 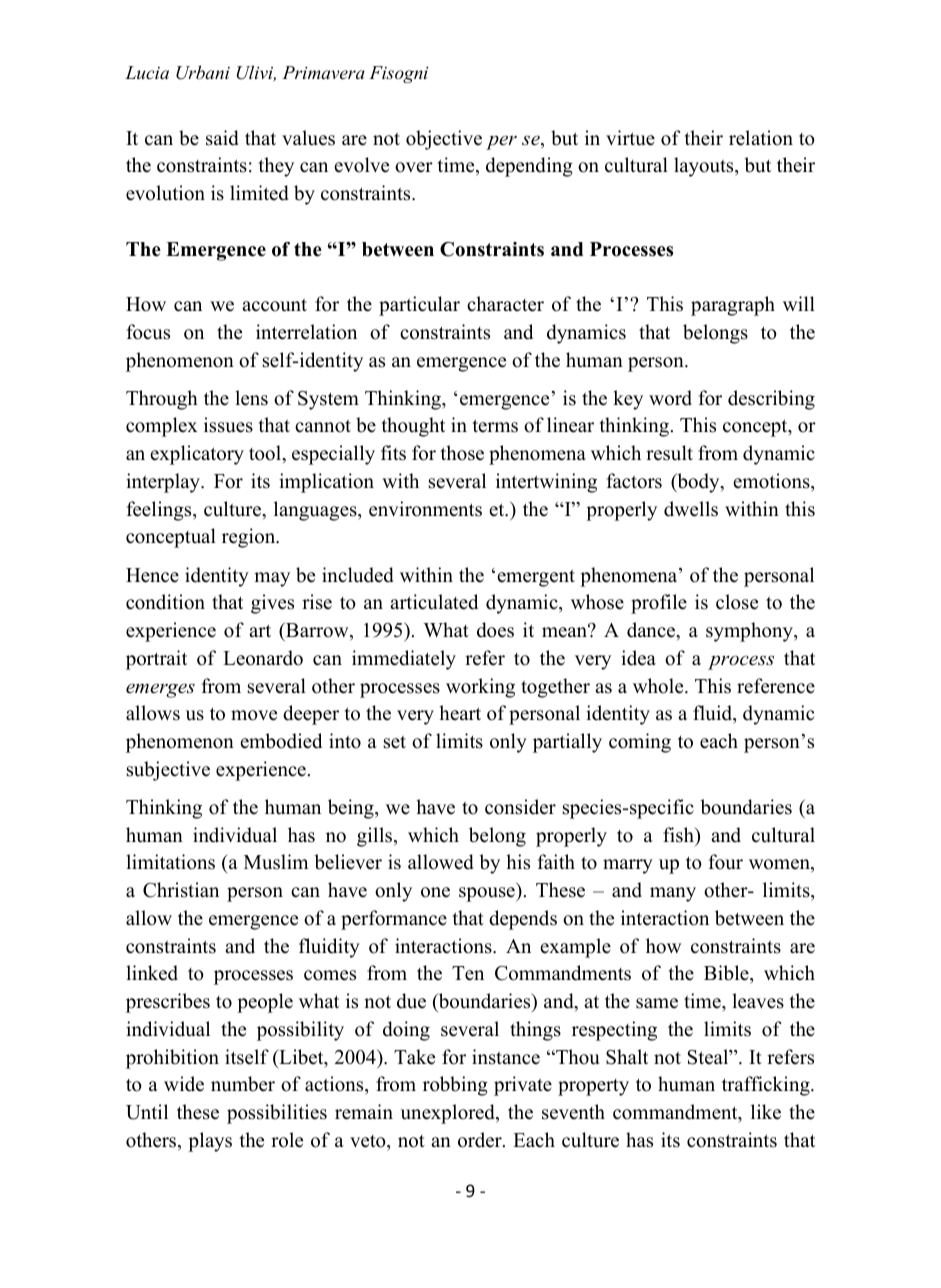 What do you see at coordinates (726, 862) in the page?
I see `four` at bounding box center [726, 862].
